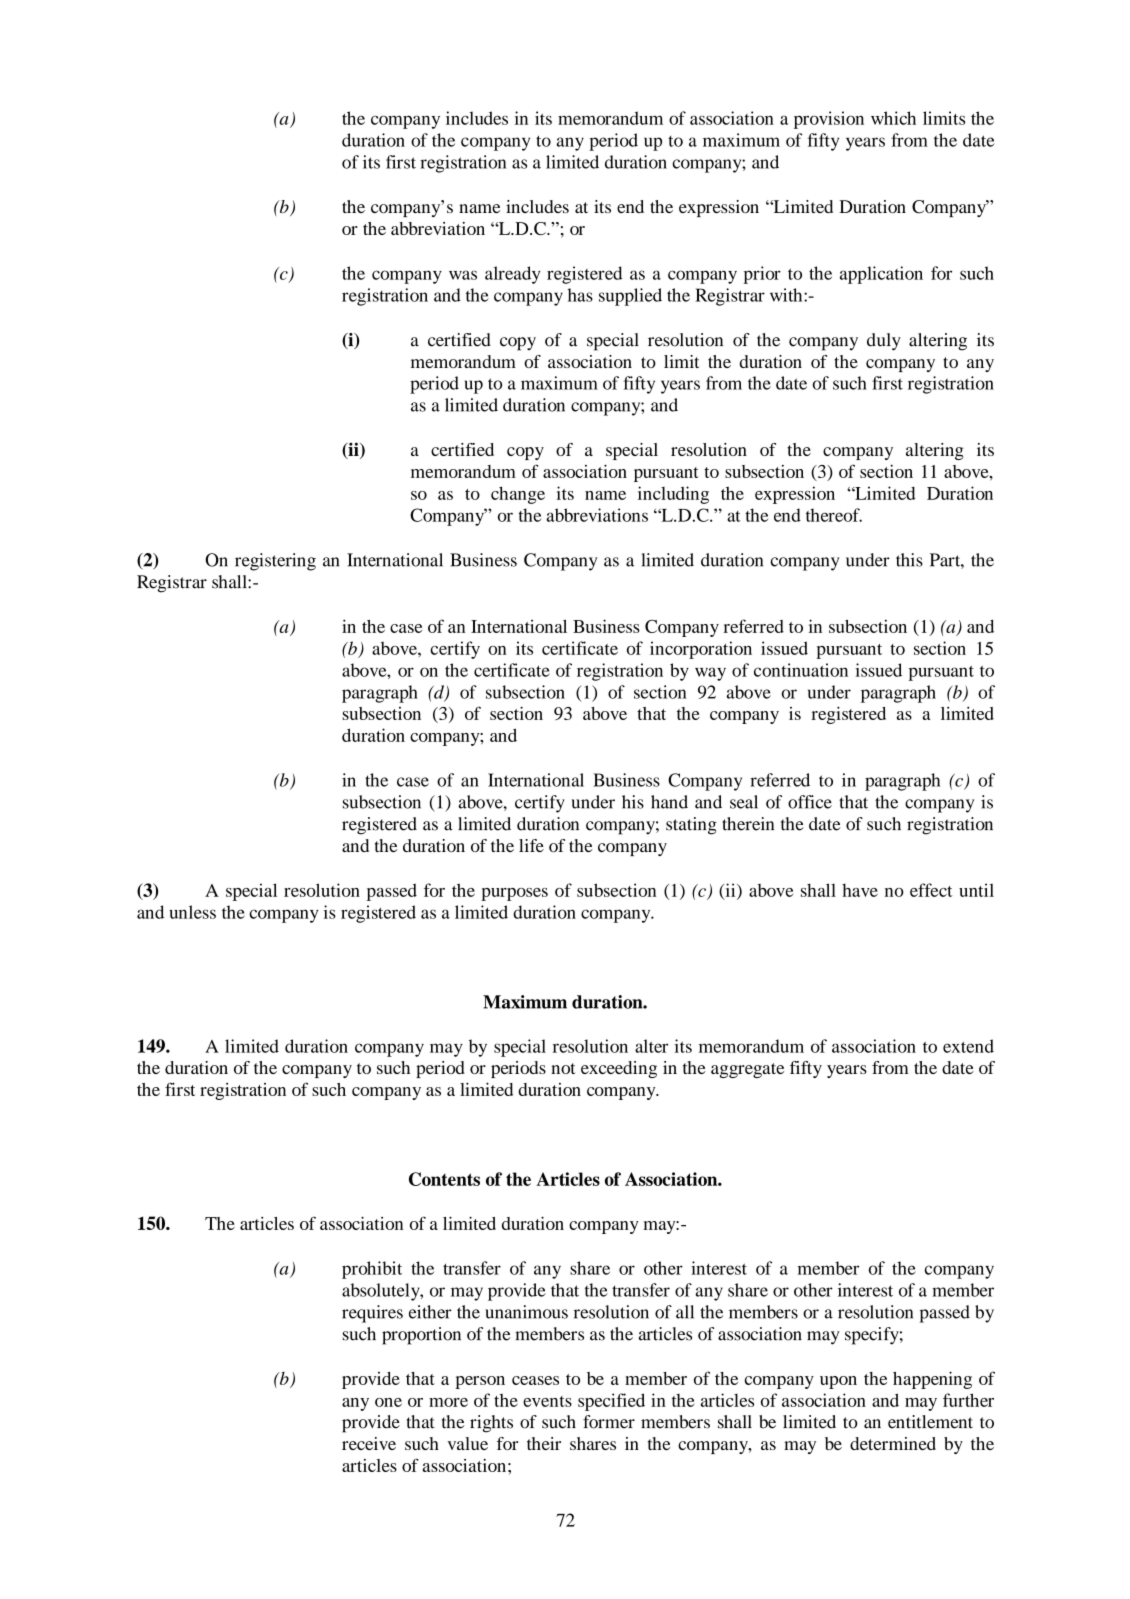 This screenshot has width=1130, height=1599. I want to click on hand, so click(669, 802).
